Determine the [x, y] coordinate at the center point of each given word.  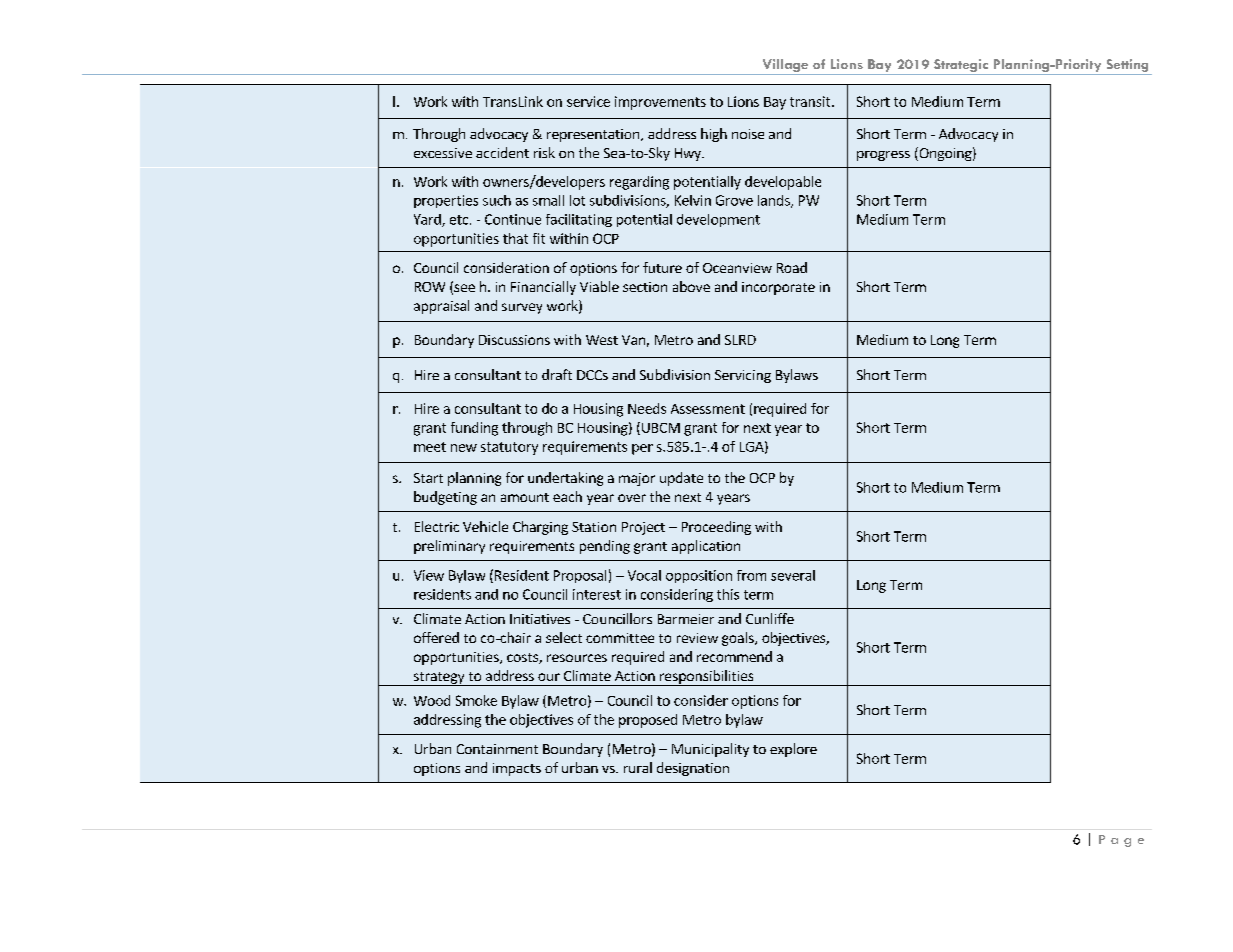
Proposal [580, 576]
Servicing [743, 376]
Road [792, 267]
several [793, 575]
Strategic [961, 65]
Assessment [708, 409]
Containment [497, 749]
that [515, 238]
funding [474, 429]
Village [785, 65]
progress [883, 156]
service [588, 101]
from [751, 575]
